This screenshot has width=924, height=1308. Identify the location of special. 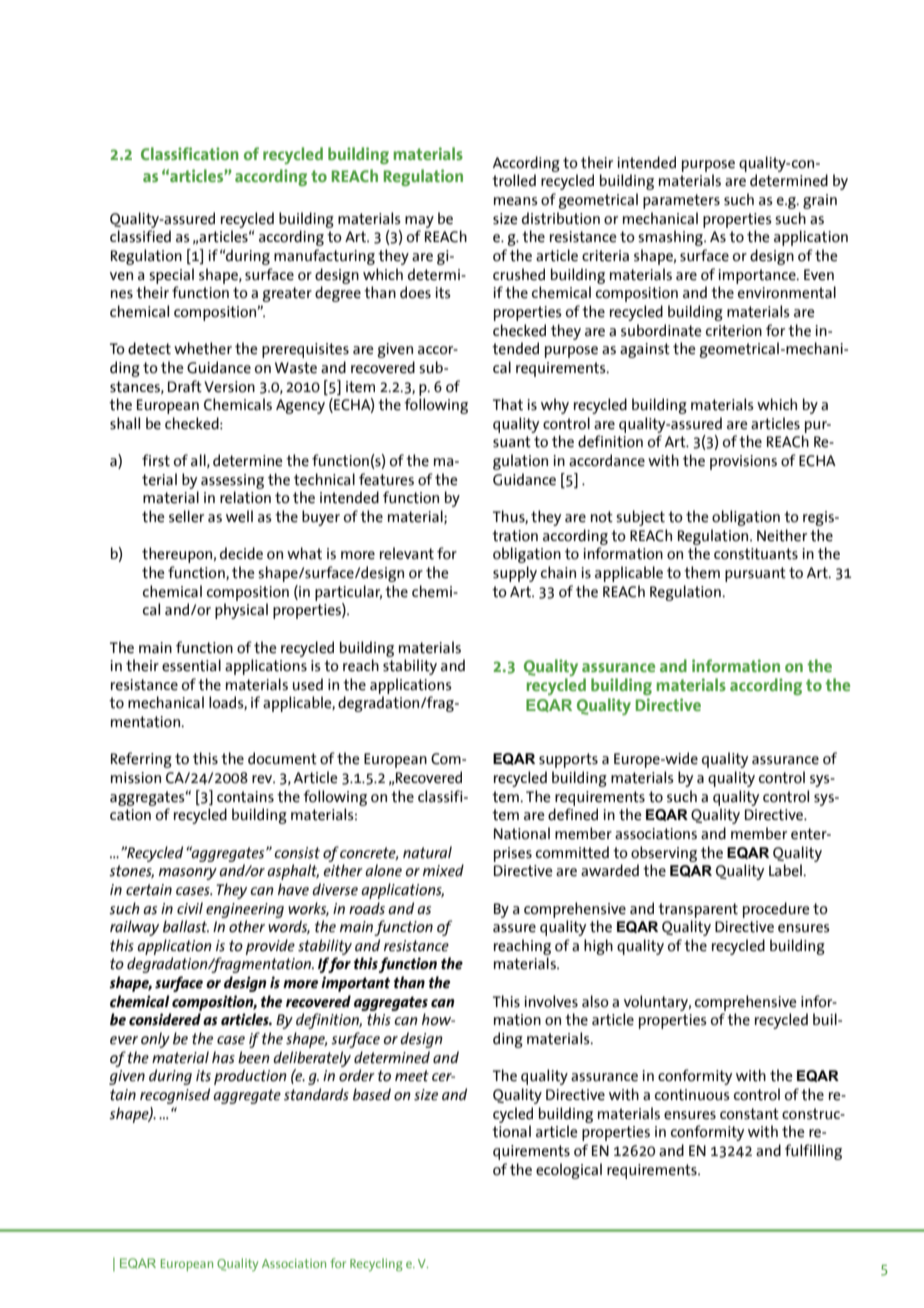
(171, 276).
